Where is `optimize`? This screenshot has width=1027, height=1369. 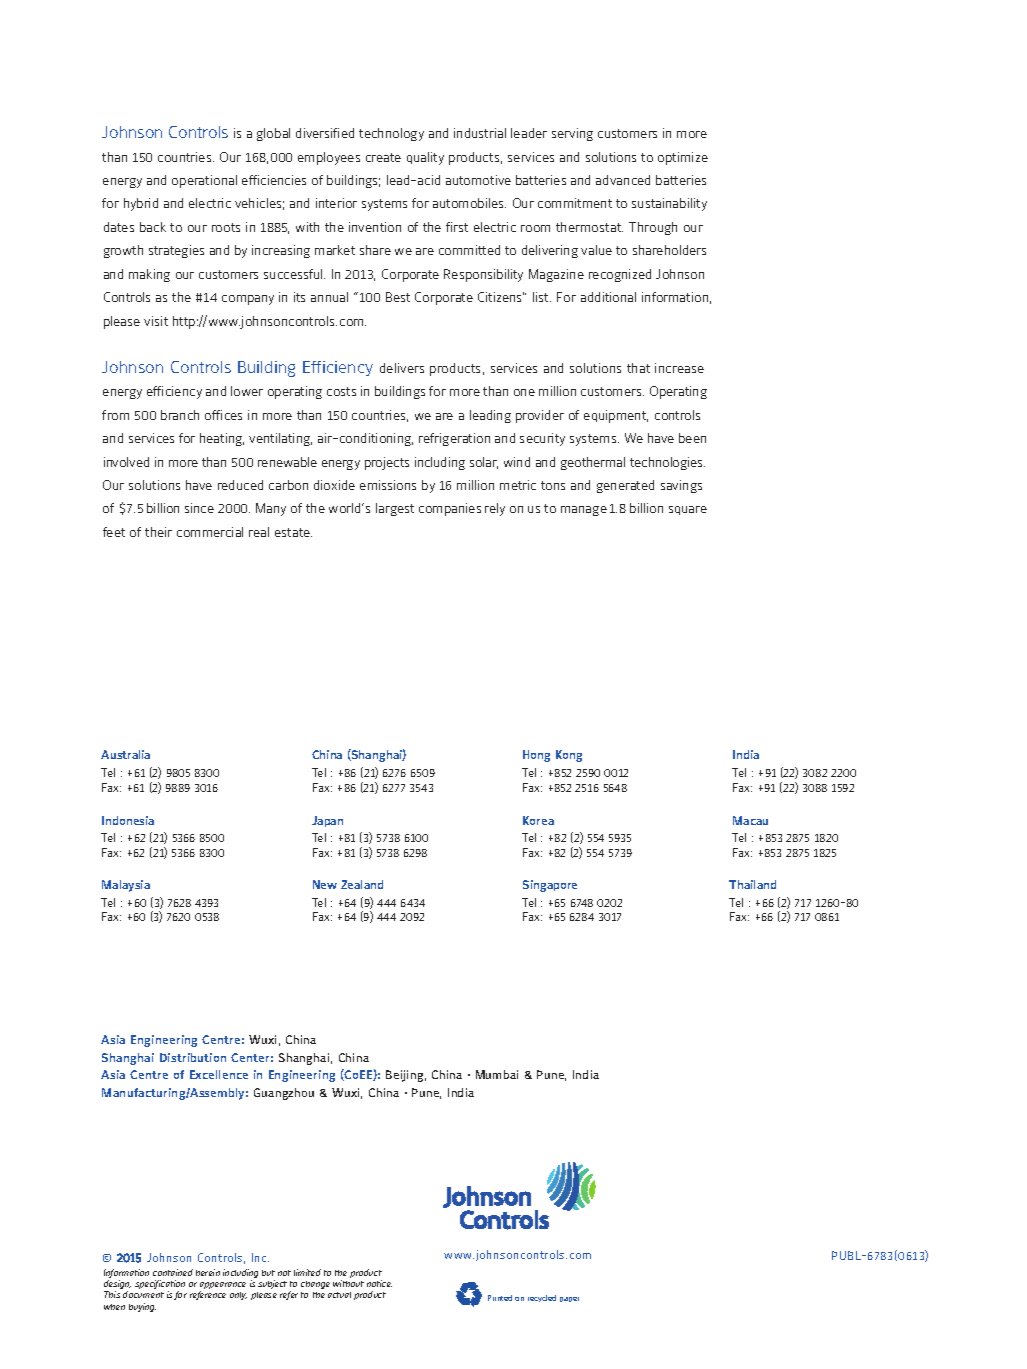
optimize is located at coordinates (683, 158).
